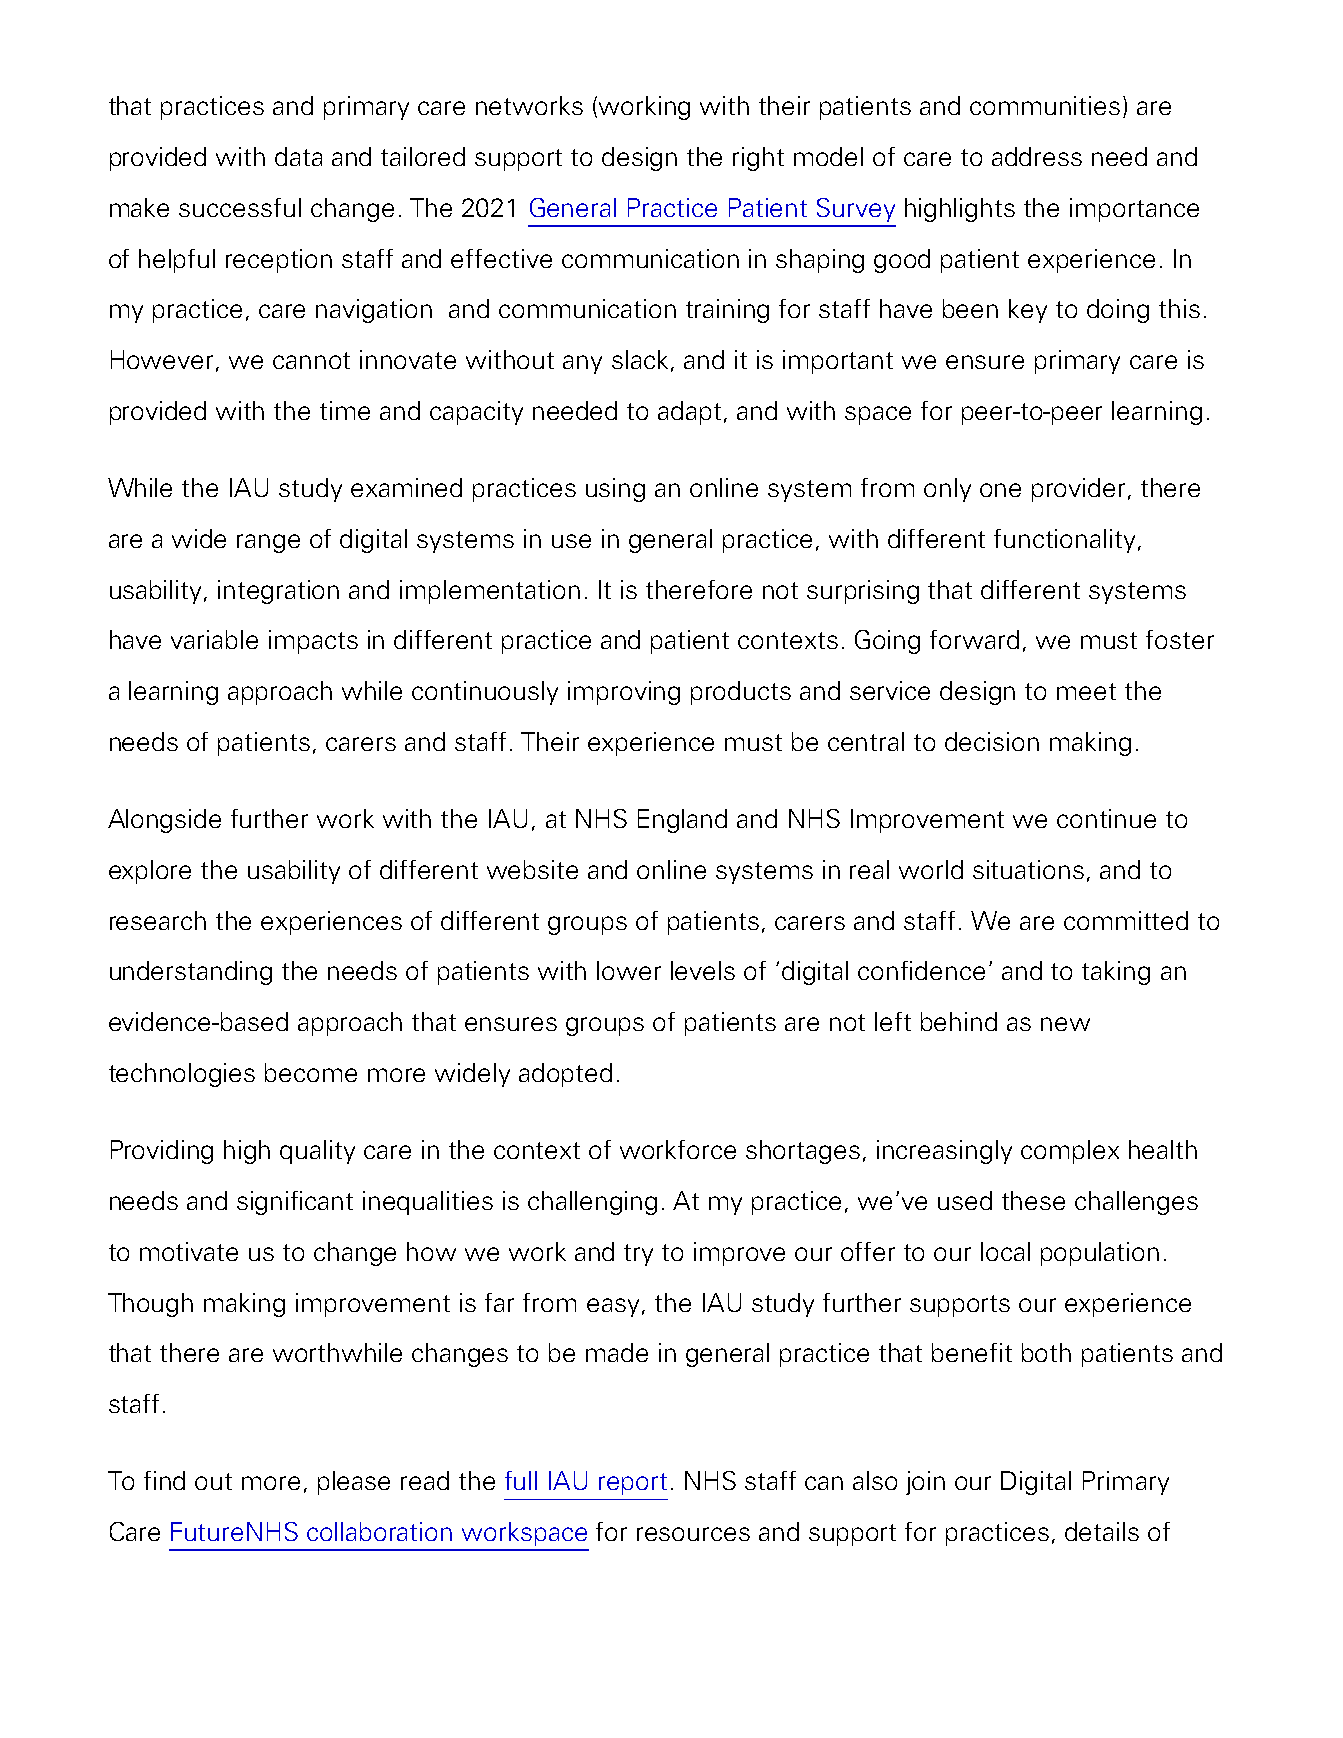 The width and height of the document is (1343, 1738). I want to click on new, so click(1065, 1024).
